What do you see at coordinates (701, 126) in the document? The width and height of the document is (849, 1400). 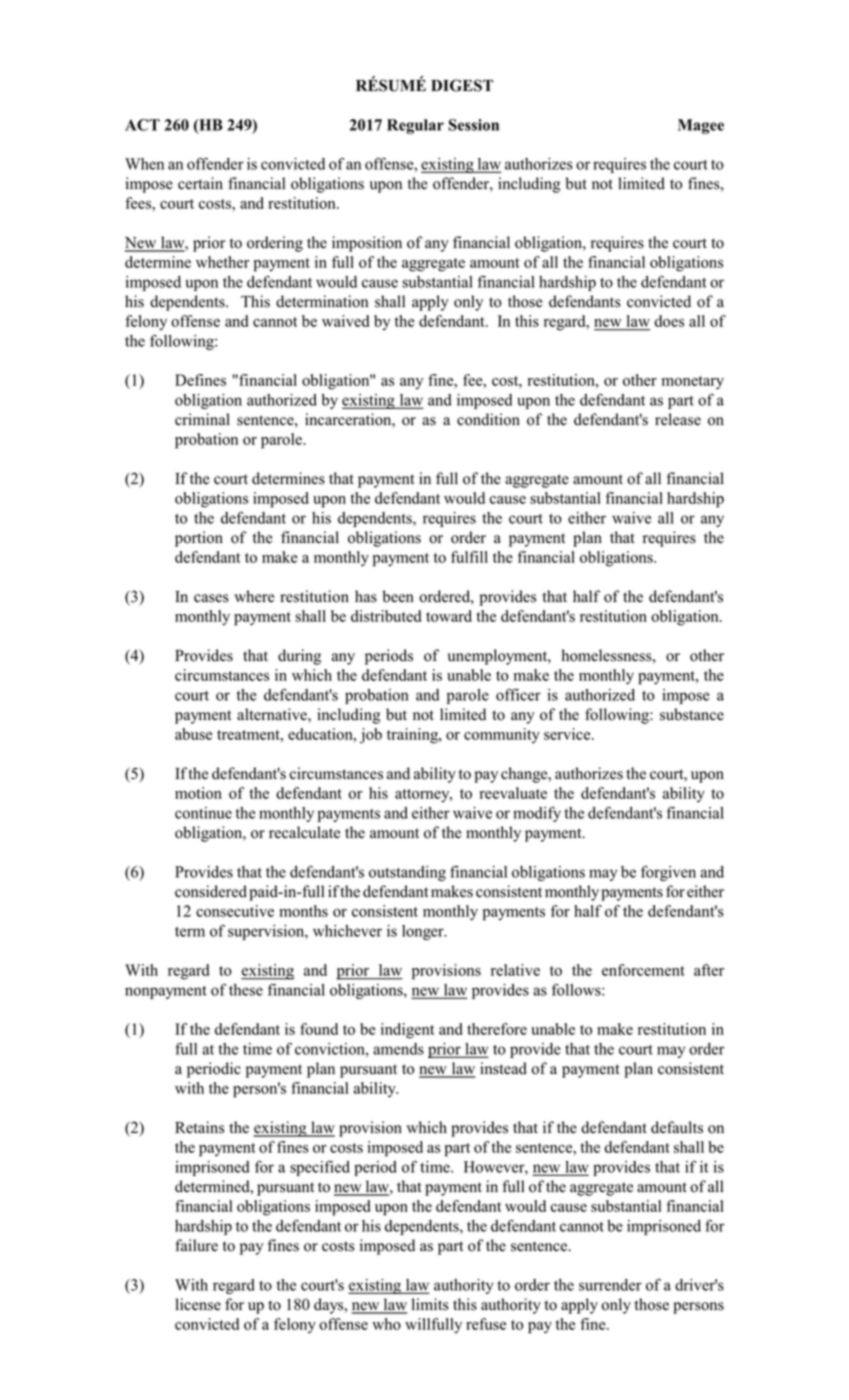 I see `Magee` at bounding box center [701, 126].
